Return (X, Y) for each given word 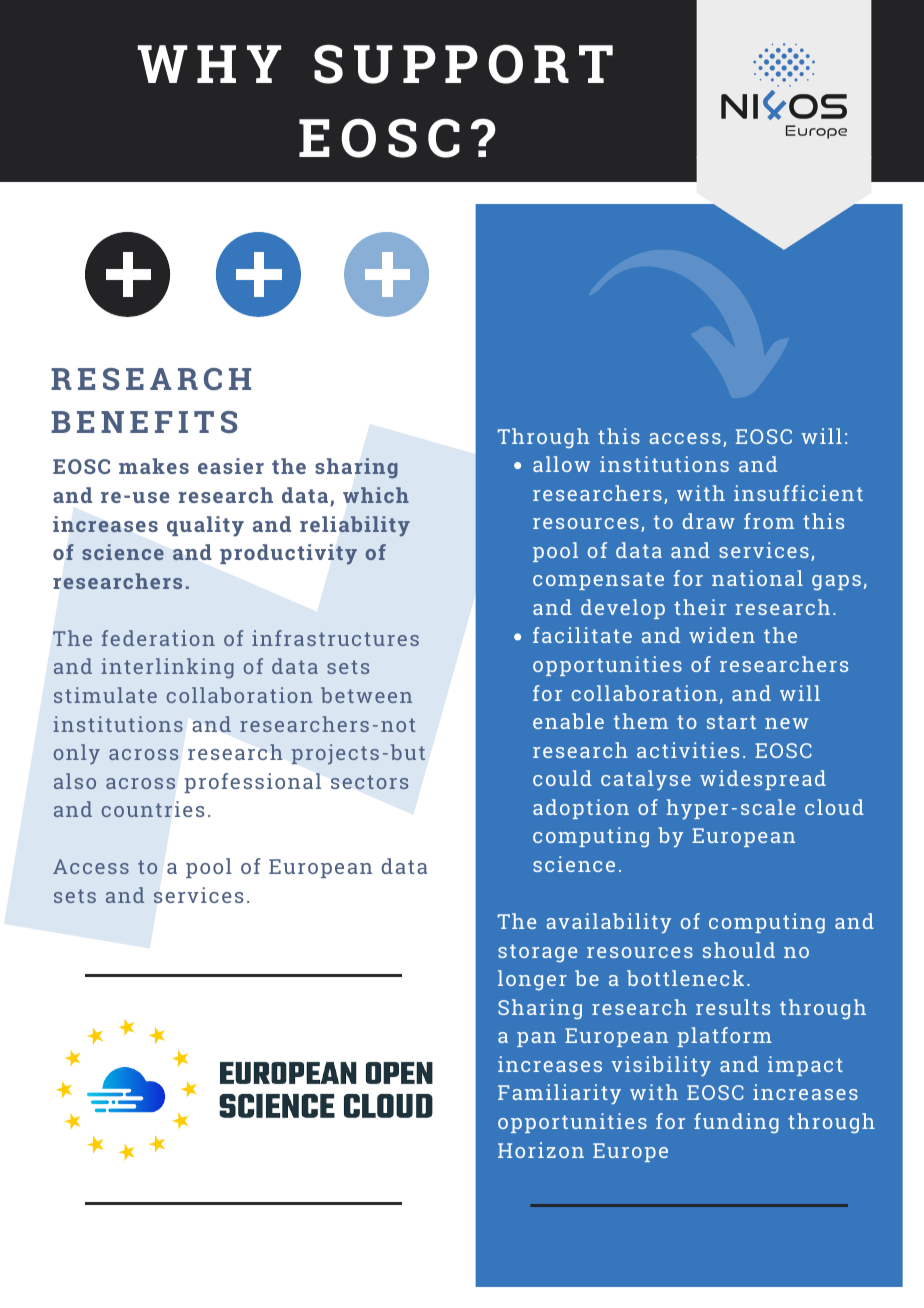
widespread (763, 780)
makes (154, 466)
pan (536, 1039)
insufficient (798, 493)
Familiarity (559, 1094)
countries (153, 809)
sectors (369, 782)
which (376, 495)
